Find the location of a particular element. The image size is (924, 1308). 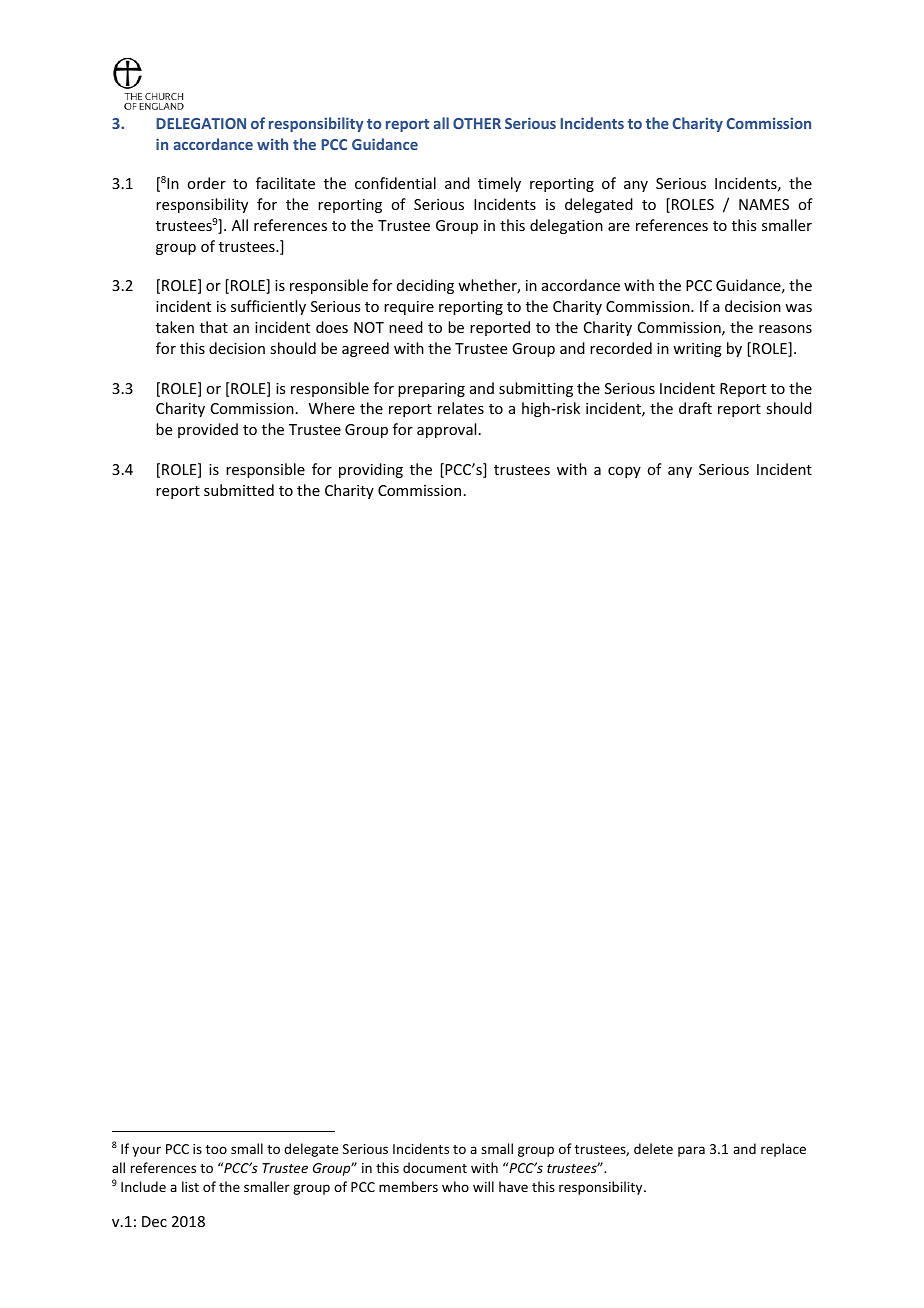

copy is located at coordinates (624, 472).
